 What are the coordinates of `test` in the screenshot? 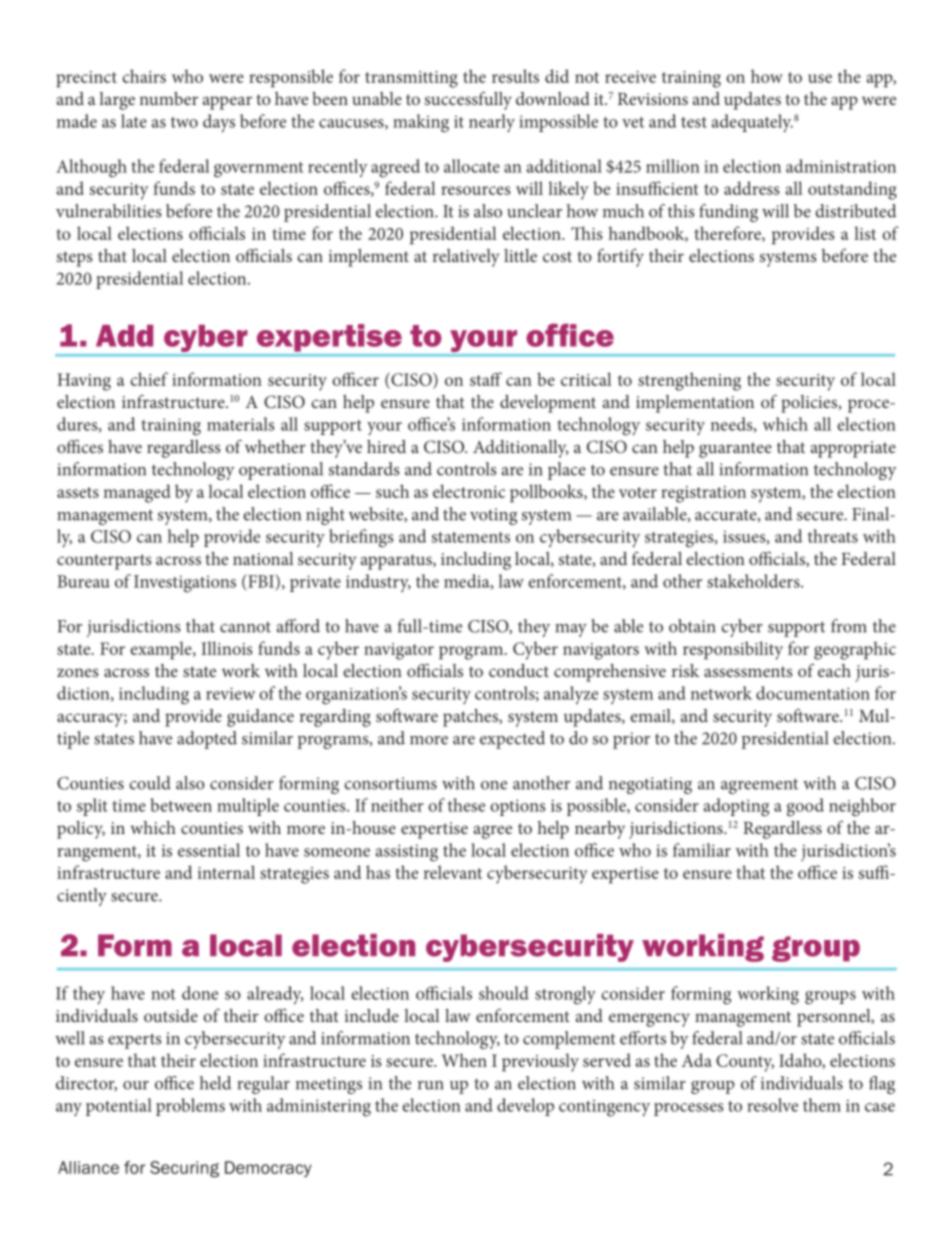 It's located at (694, 122).
